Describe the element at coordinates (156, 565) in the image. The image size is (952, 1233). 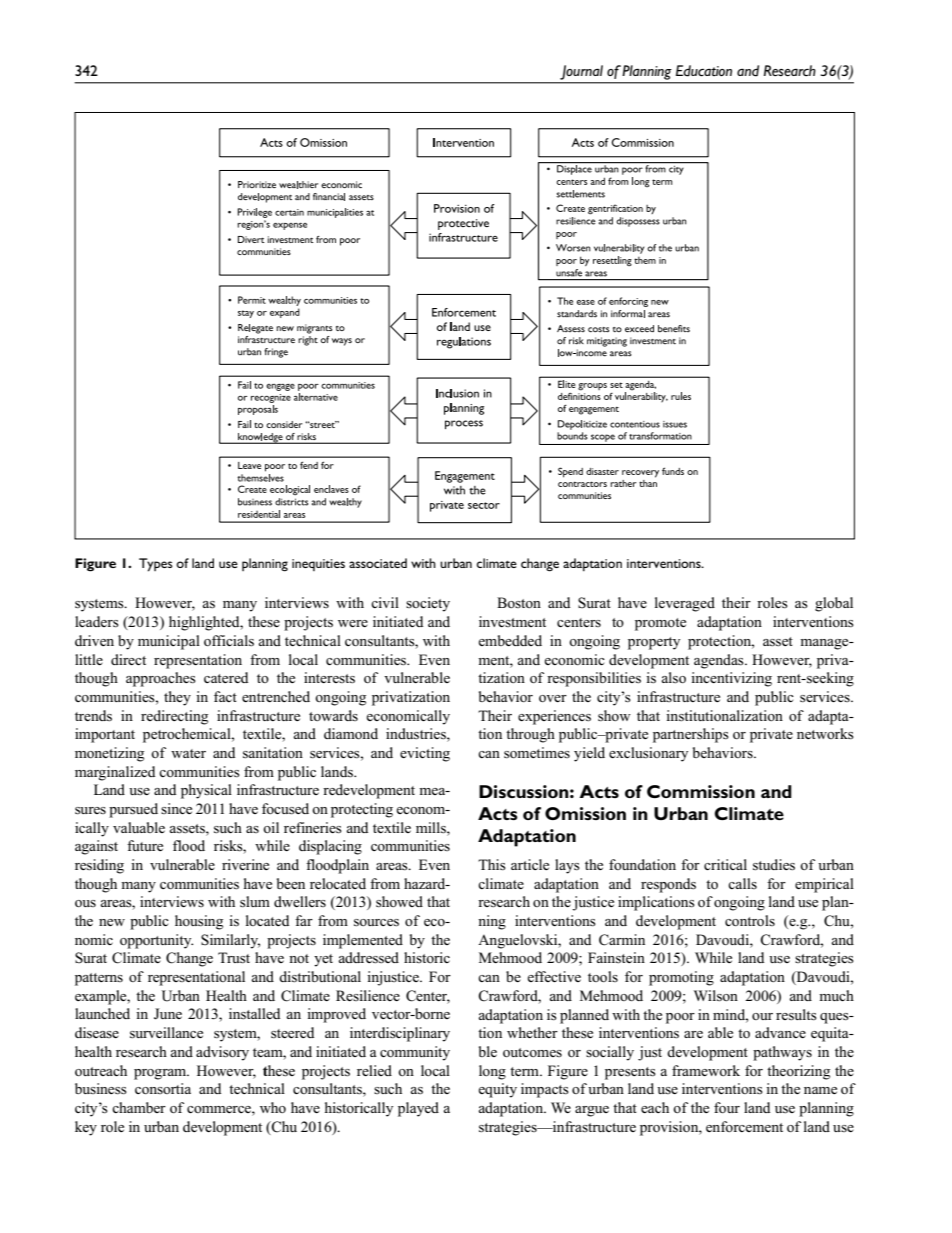
I see `Types` at that location.
